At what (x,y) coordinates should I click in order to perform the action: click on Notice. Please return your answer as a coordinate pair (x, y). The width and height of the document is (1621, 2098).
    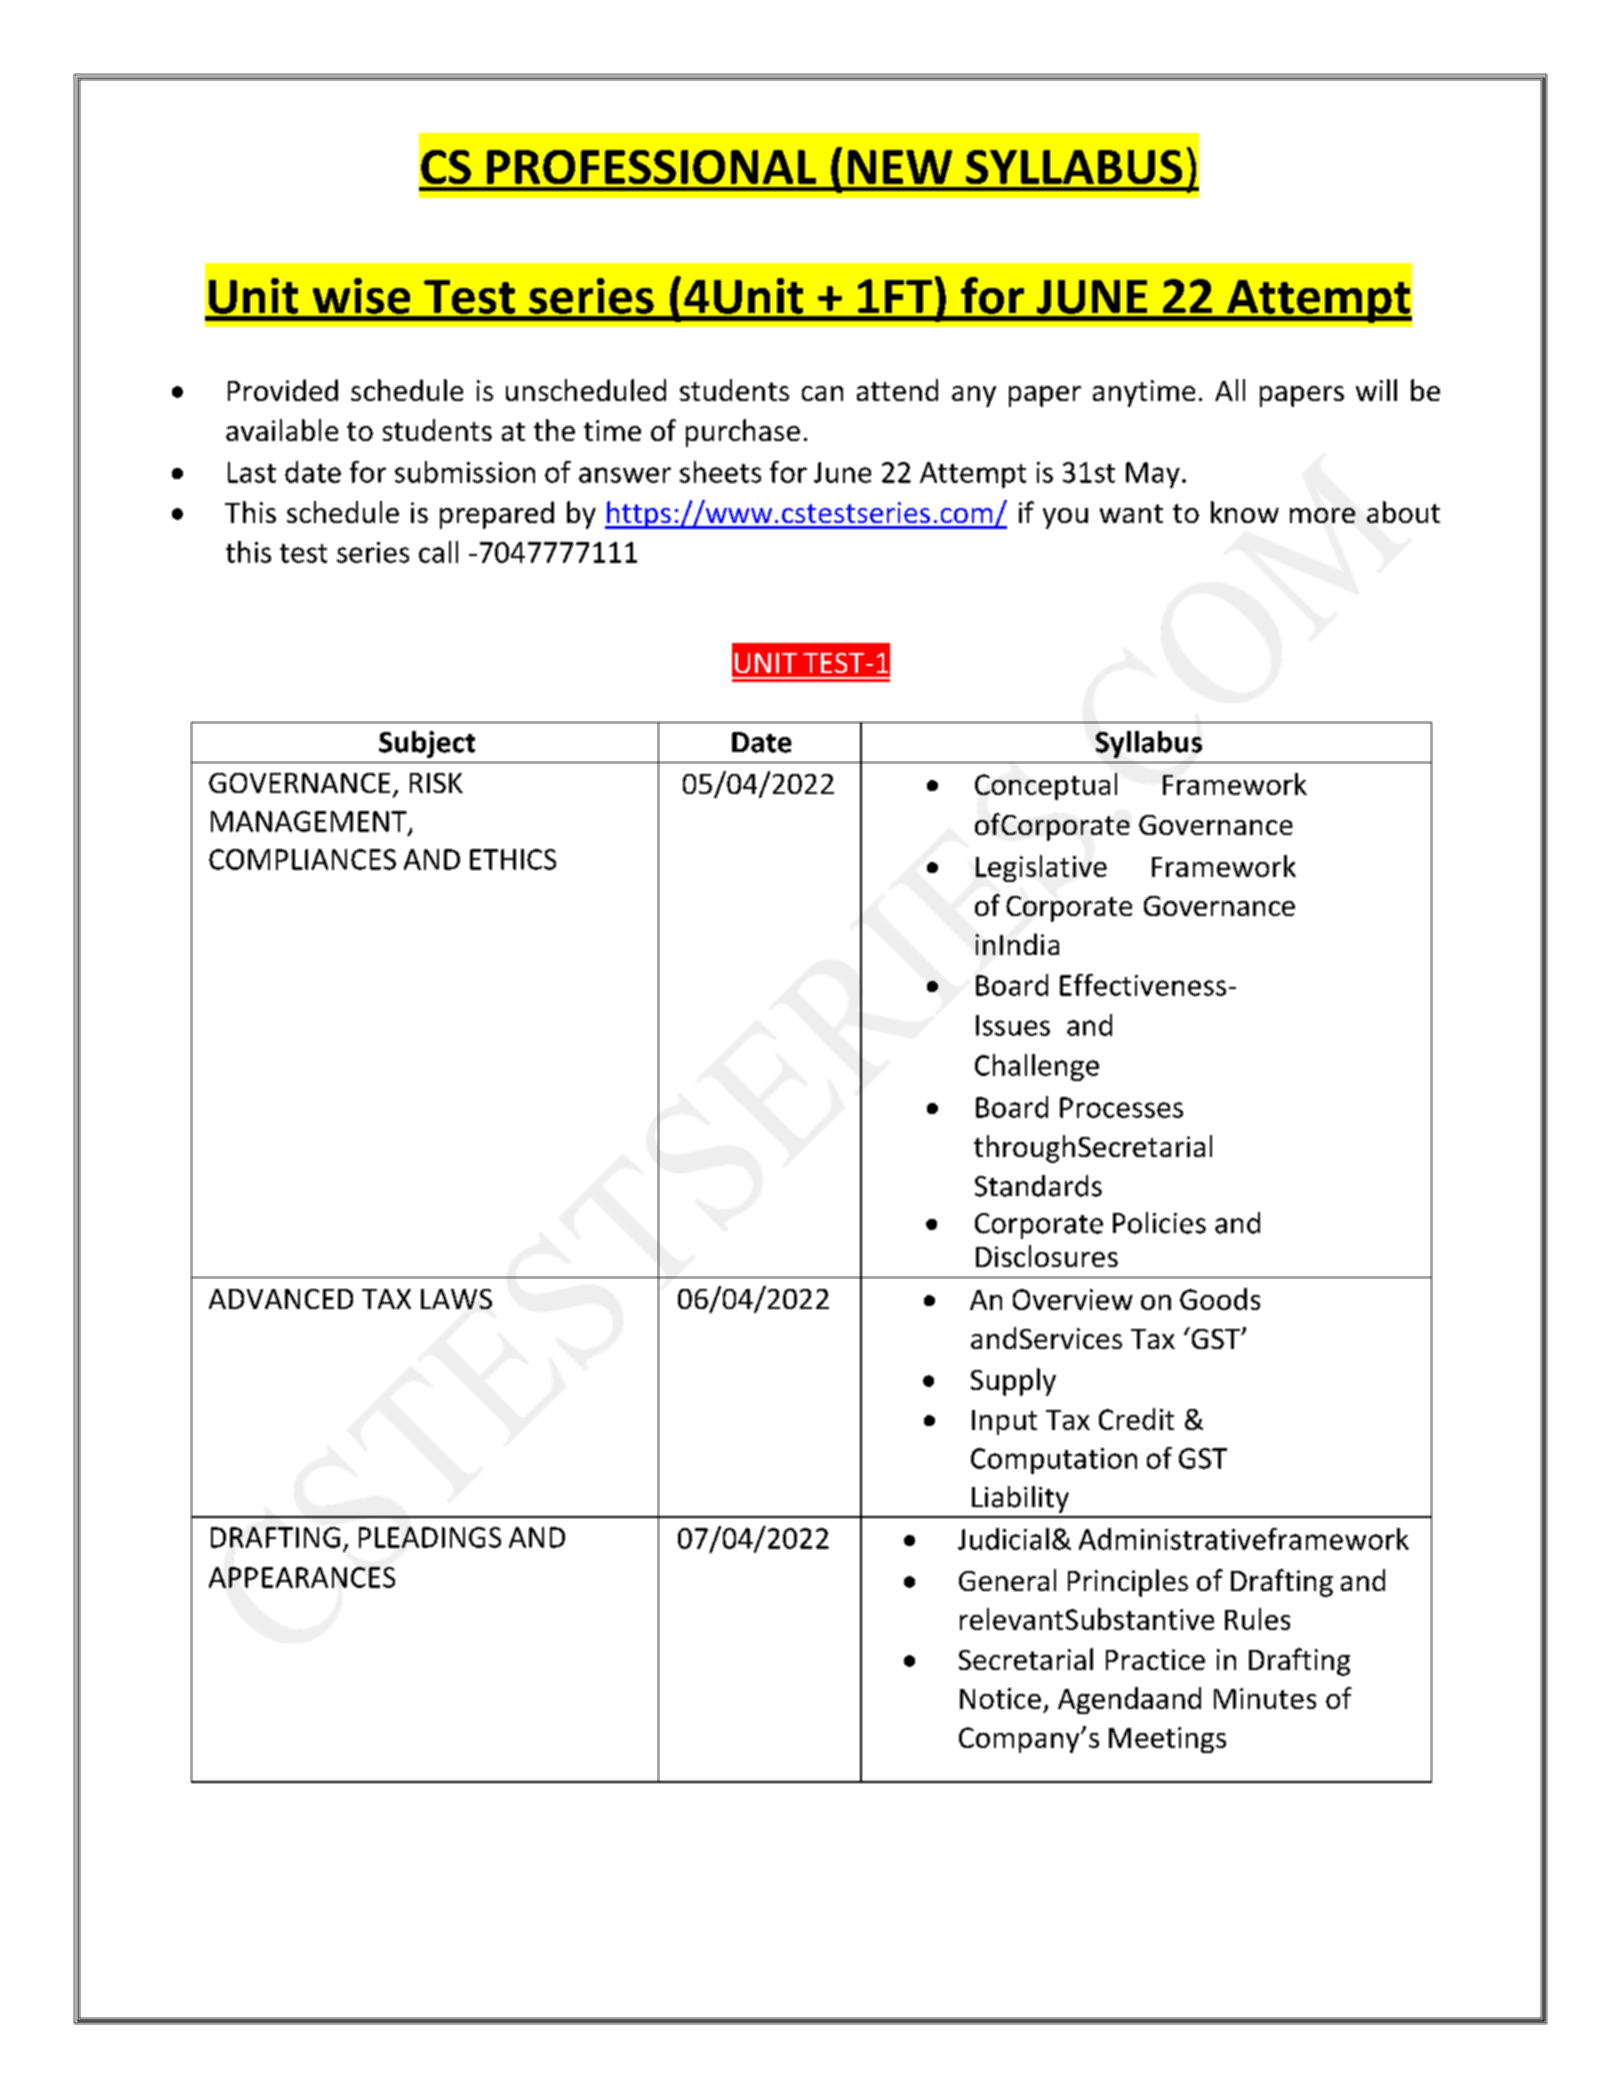
    Looking at the image, I should click on (1000, 1698).
